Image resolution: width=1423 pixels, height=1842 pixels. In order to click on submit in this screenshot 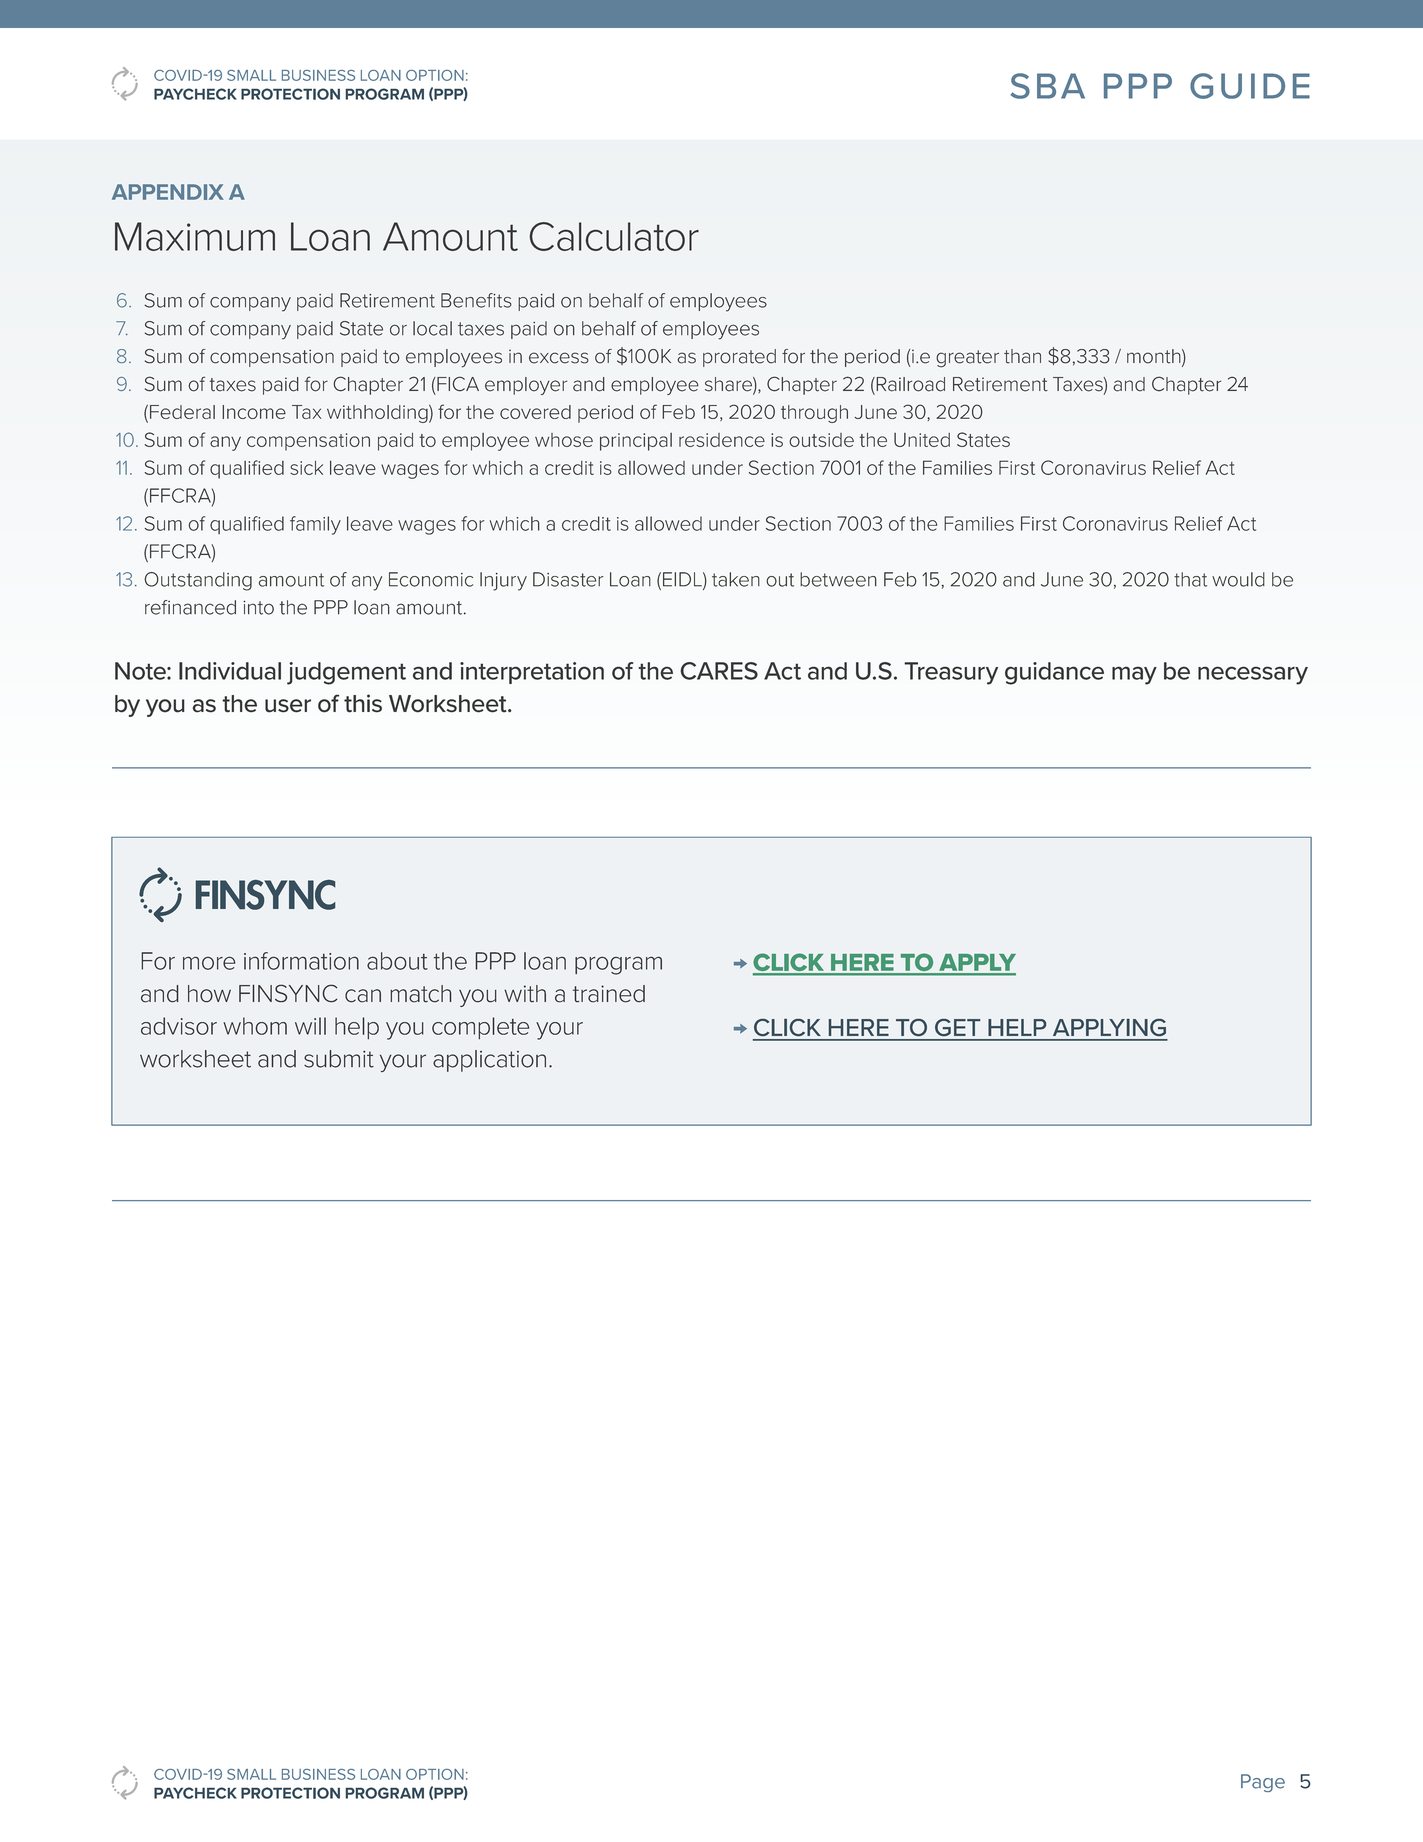, I will do `click(339, 1059)`.
